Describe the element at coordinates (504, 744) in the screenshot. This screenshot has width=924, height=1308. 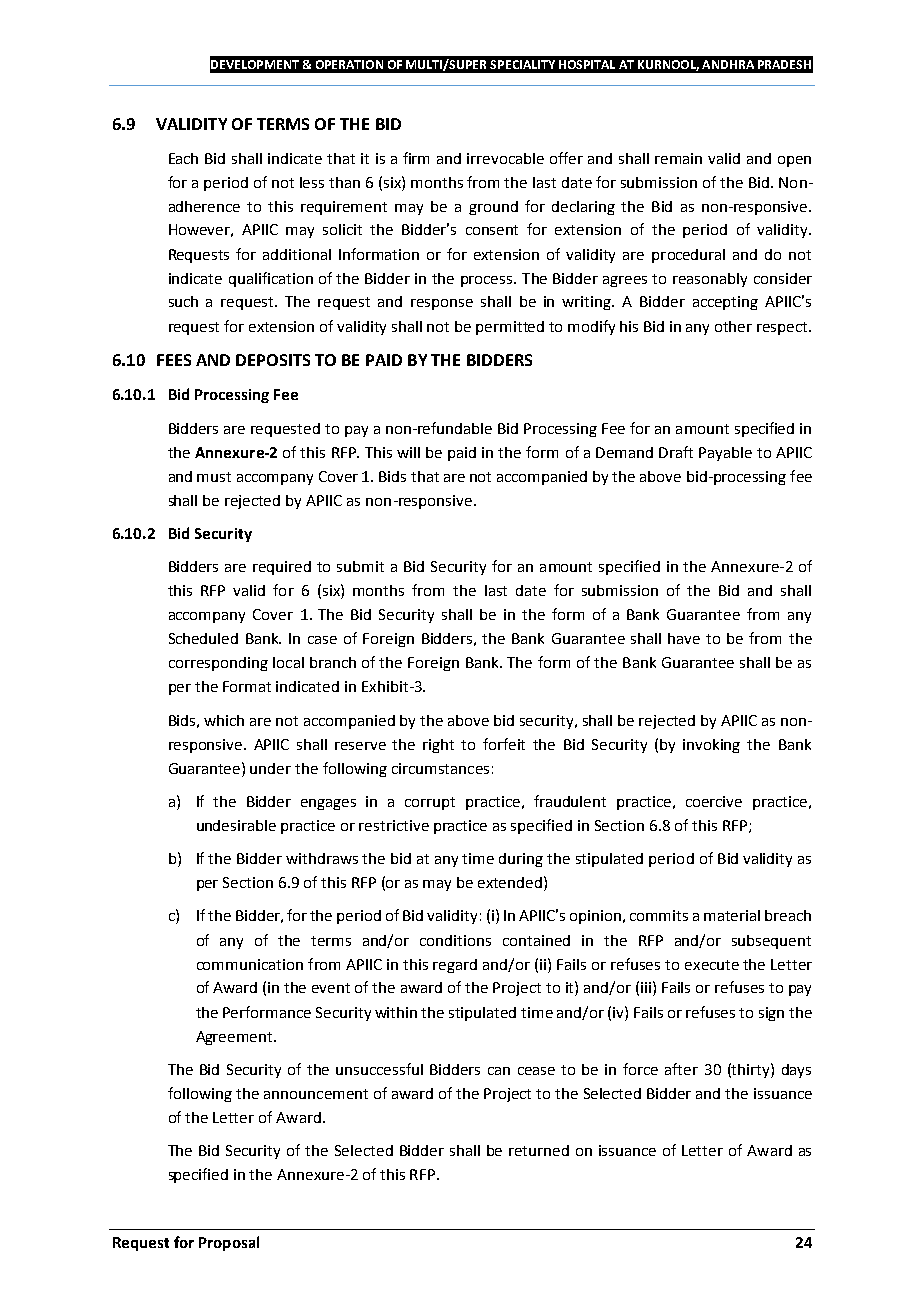
I see `forfeit` at that location.
